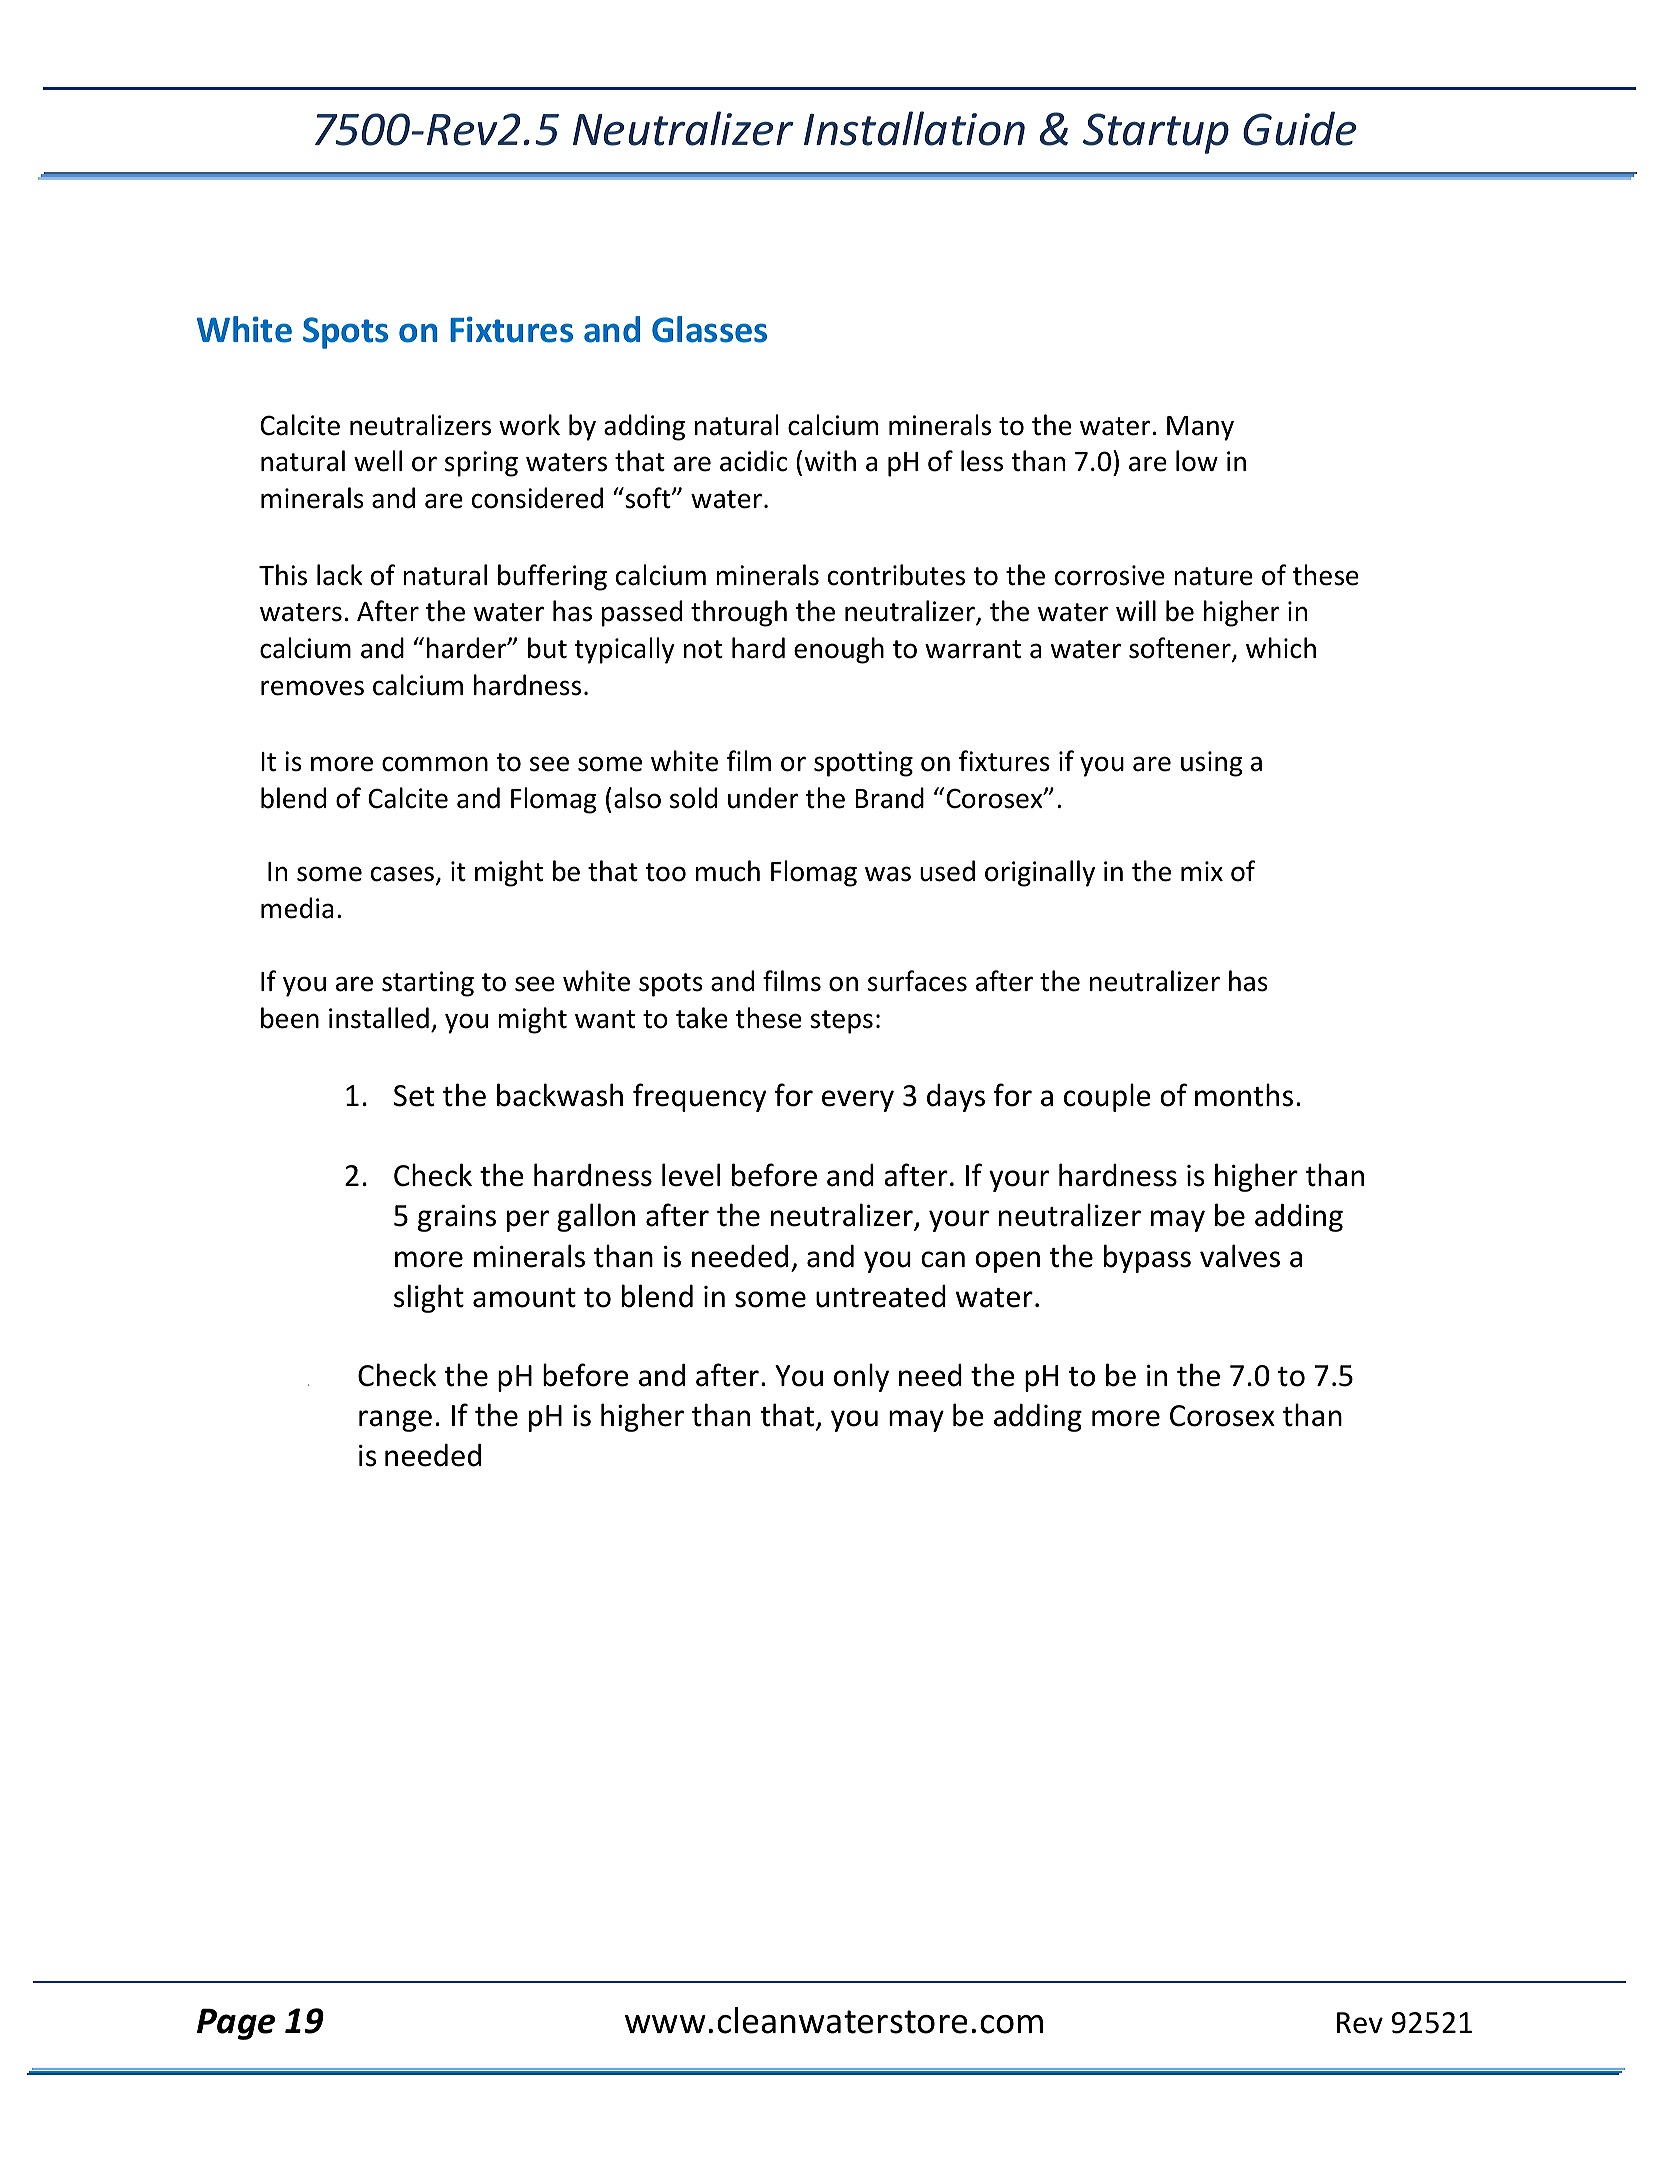 The width and height of the screenshot is (1670, 2161). I want to click on Page, so click(236, 2024).
